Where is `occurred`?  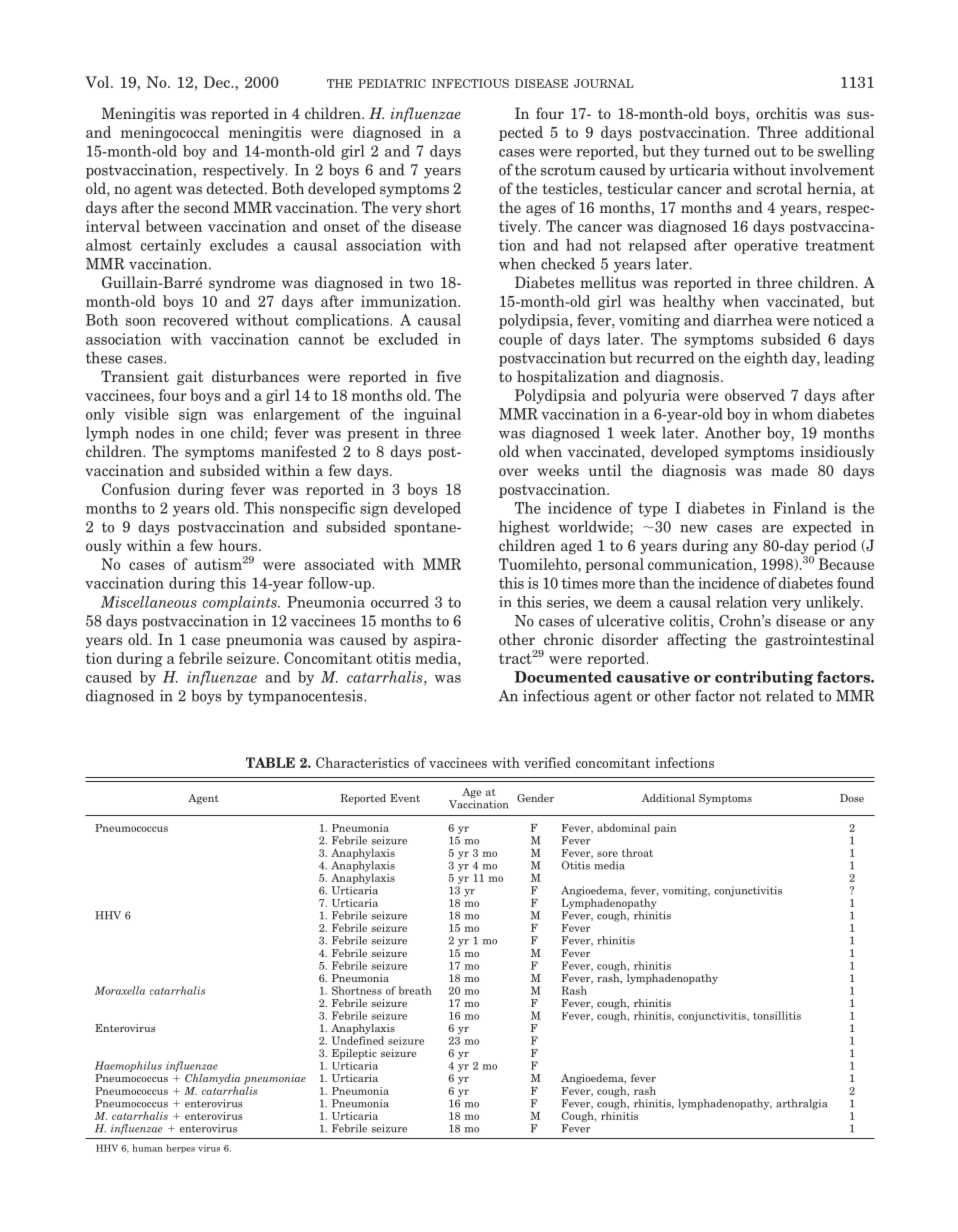
occurred is located at coordinates (400, 602).
